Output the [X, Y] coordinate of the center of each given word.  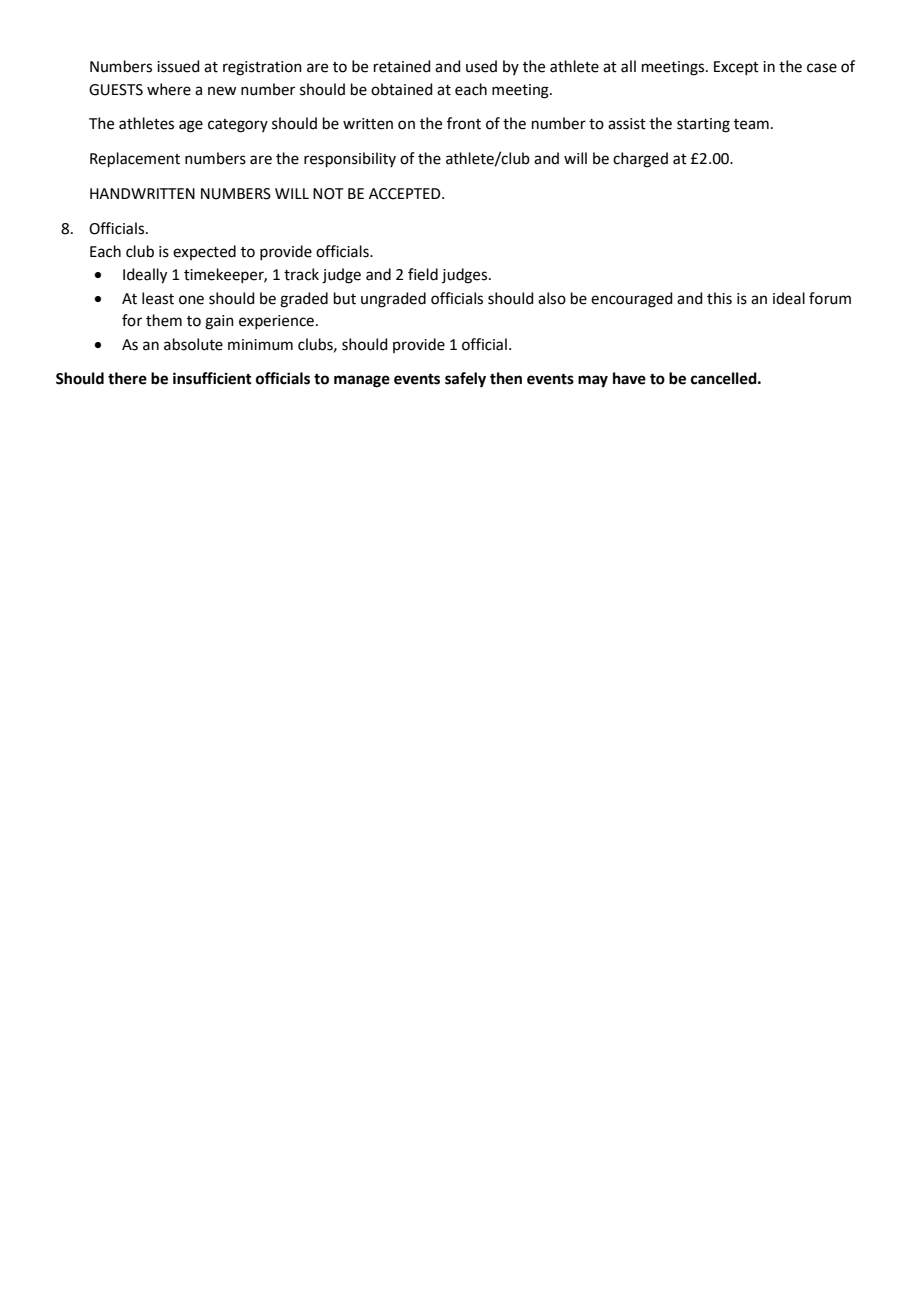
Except [736, 68]
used [481, 66]
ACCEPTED [406, 194]
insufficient [212, 378]
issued [178, 66]
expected [204, 252]
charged [640, 160]
